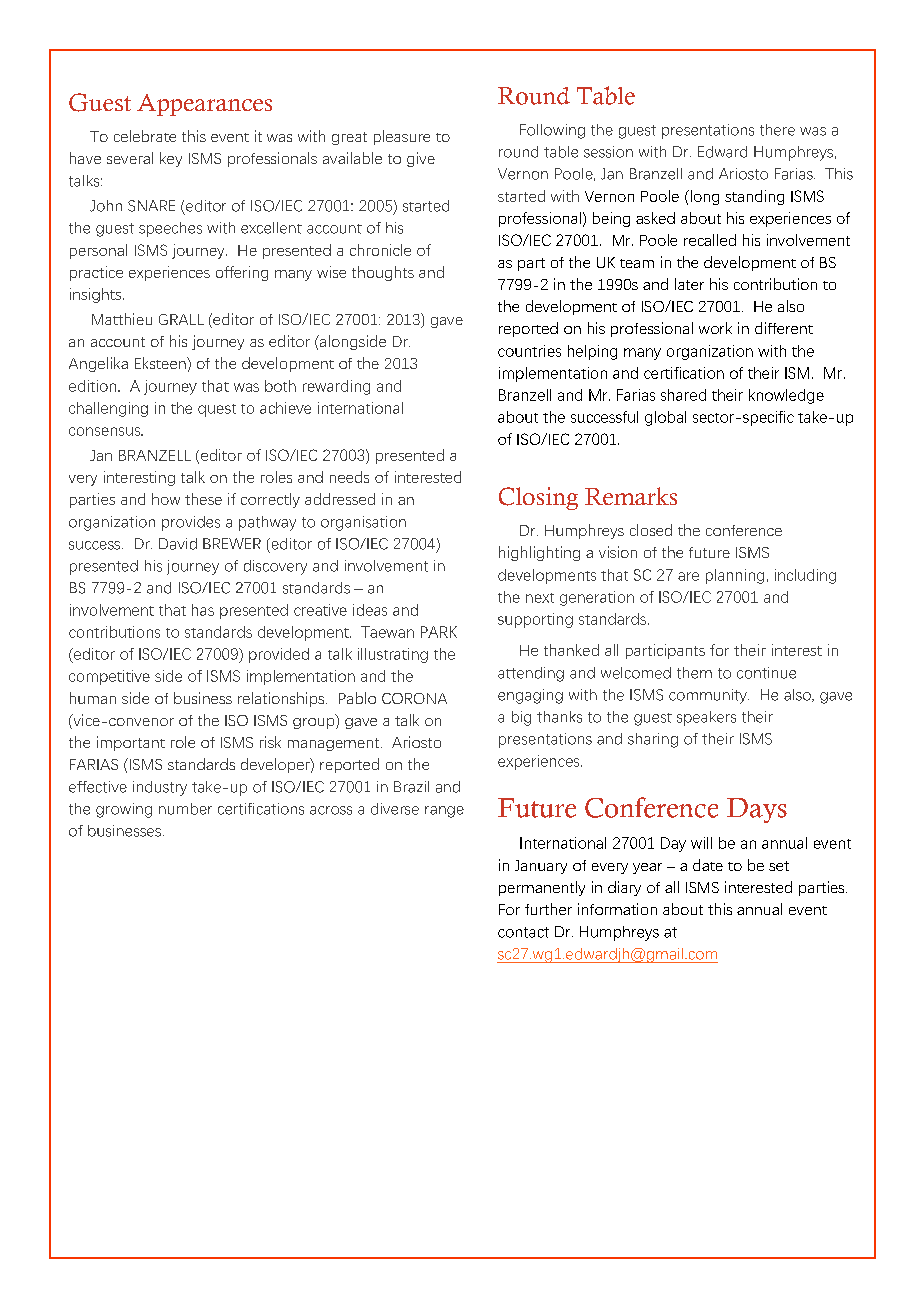 The width and height of the screenshot is (924, 1308). I want to click on Matthieu, so click(122, 319).
